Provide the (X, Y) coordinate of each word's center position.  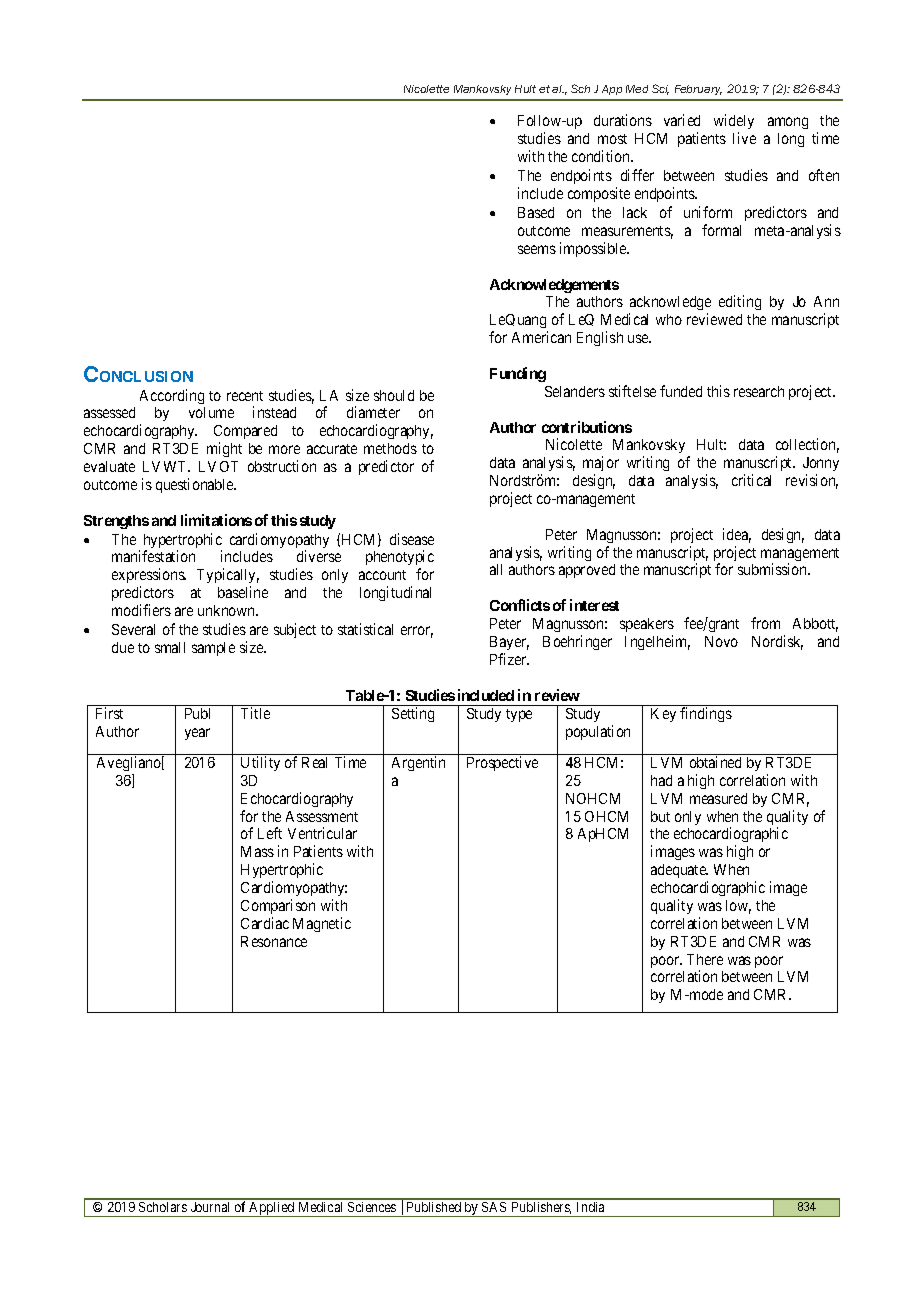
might (224, 449)
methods (390, 448)
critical (751, 480)
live (744, 138)
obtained (715, 762)
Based (536, 212)
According (172, 396)
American (541, 337)
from (765, 623)
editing (740, 302)
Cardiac (265, 923)
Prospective (502, 763)
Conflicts (520, 605)
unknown (228, 610)
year (197, 734)
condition (602, 156)
